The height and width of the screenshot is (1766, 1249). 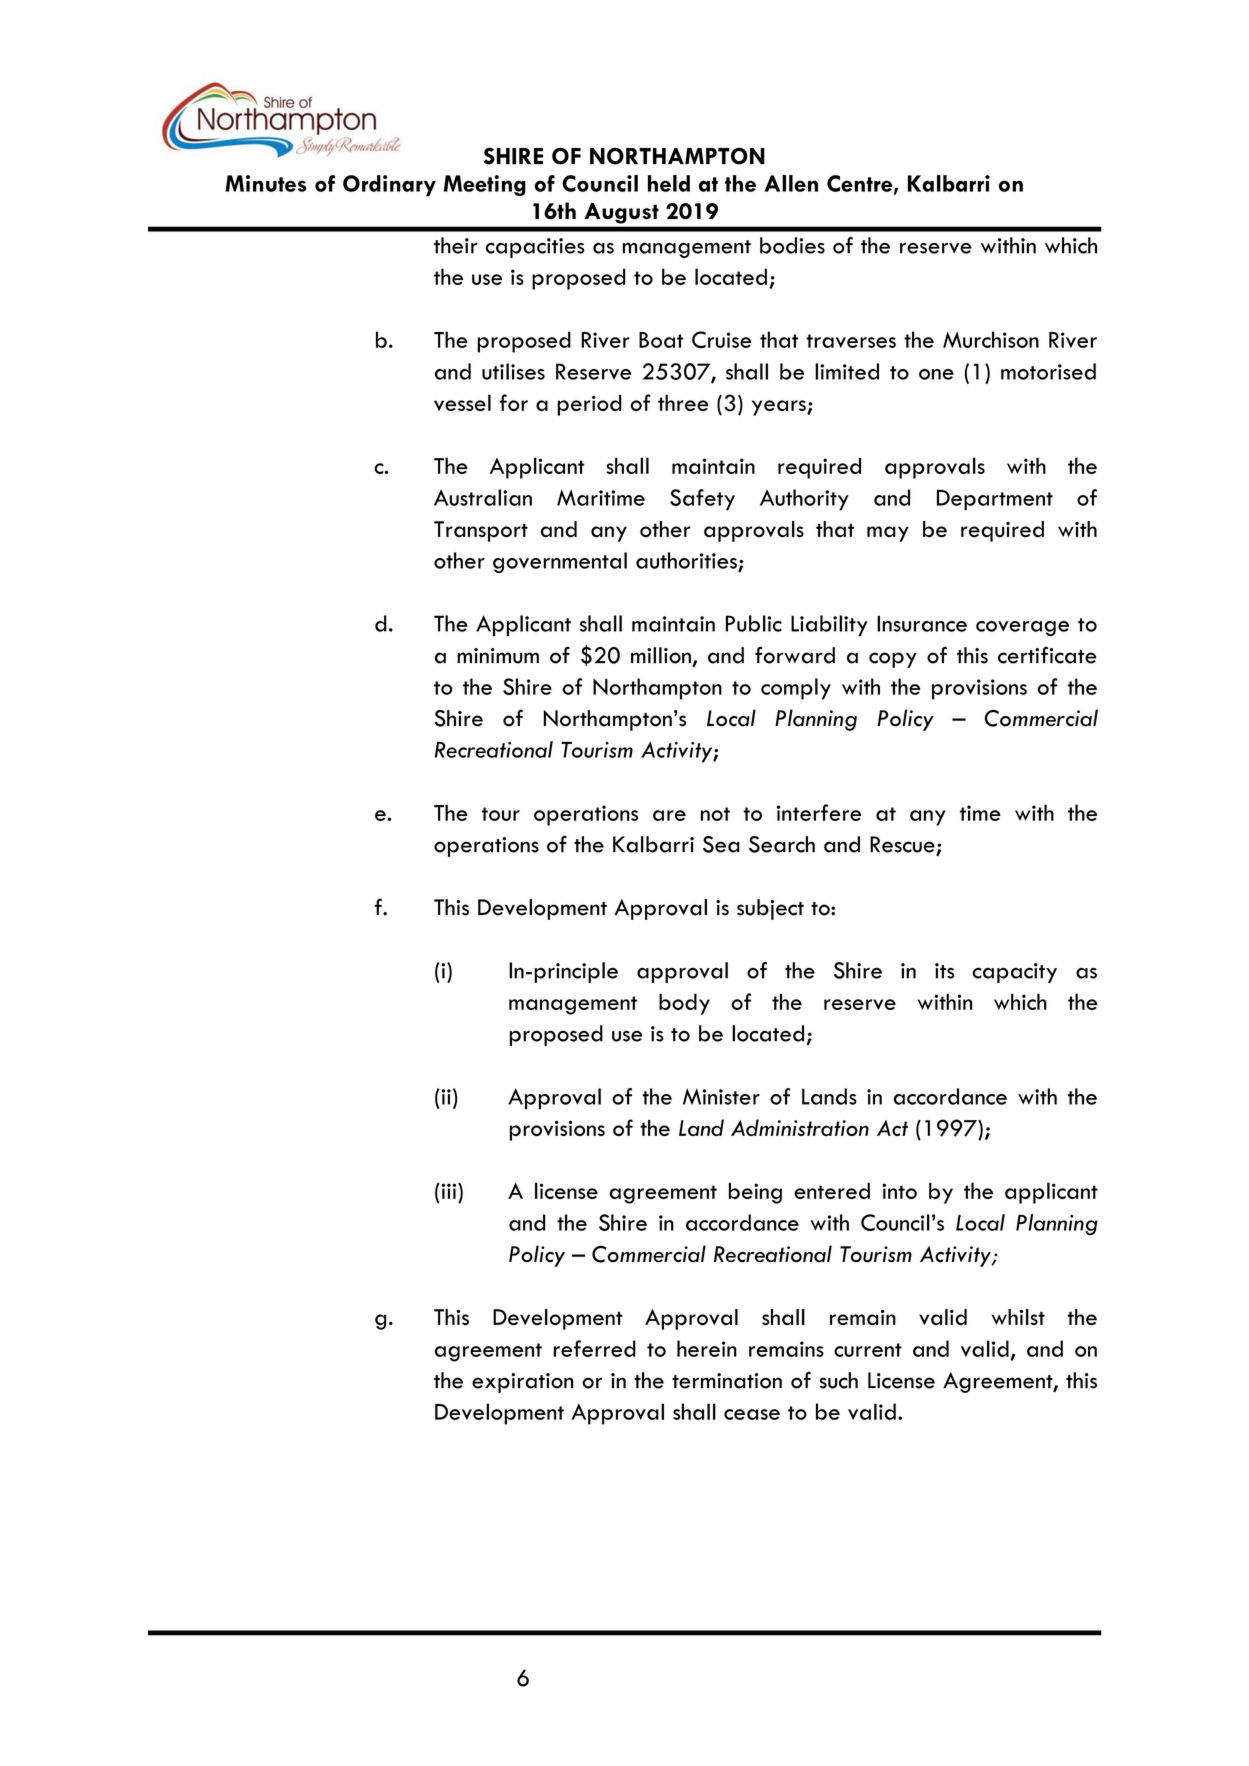 What do you see at coordinates (662, 656) in the screenshot?
I see `million` at bounding box center [662, 656].
